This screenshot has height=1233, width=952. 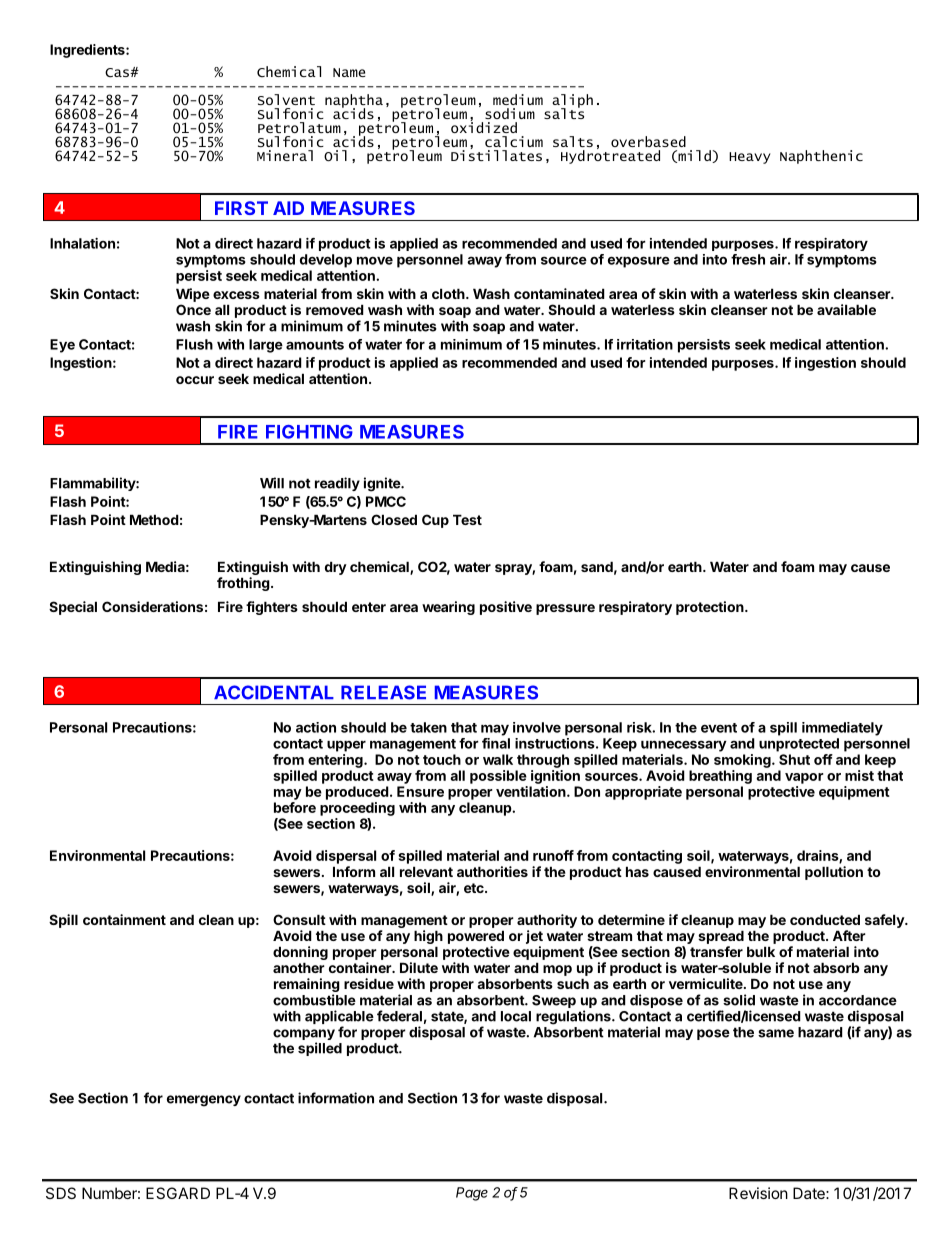 What do you see at coordinates (286, 99) in the screenshot?
I see `Solvent` at bounding box center [286, 99].
